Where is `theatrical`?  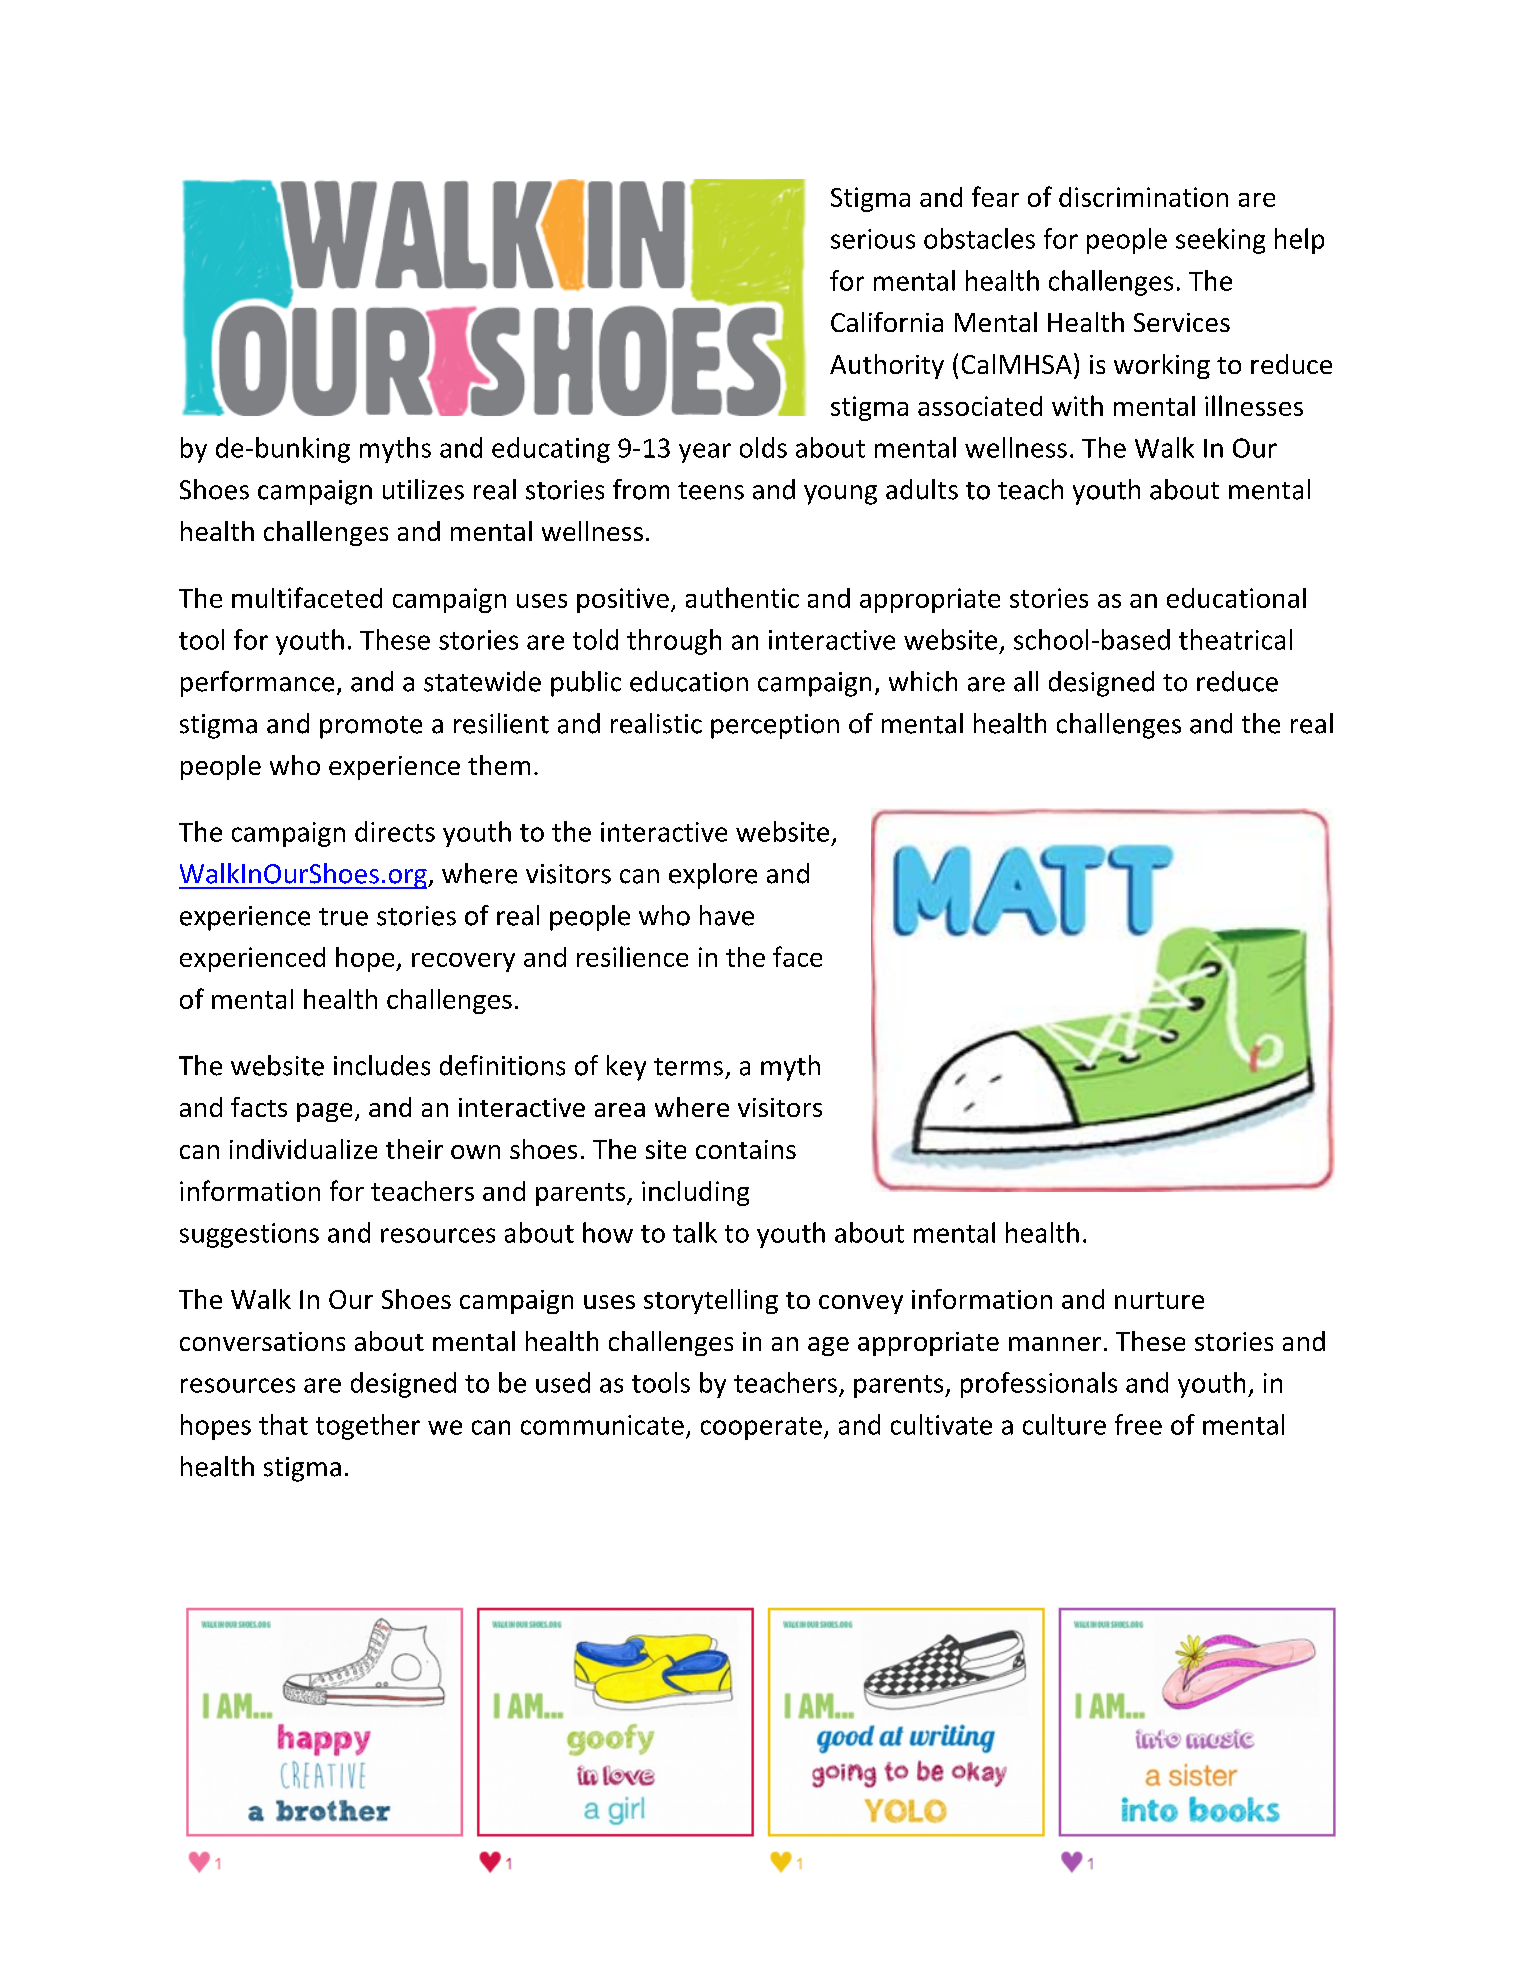 theatrical is located at coordinates (1235, 639).
